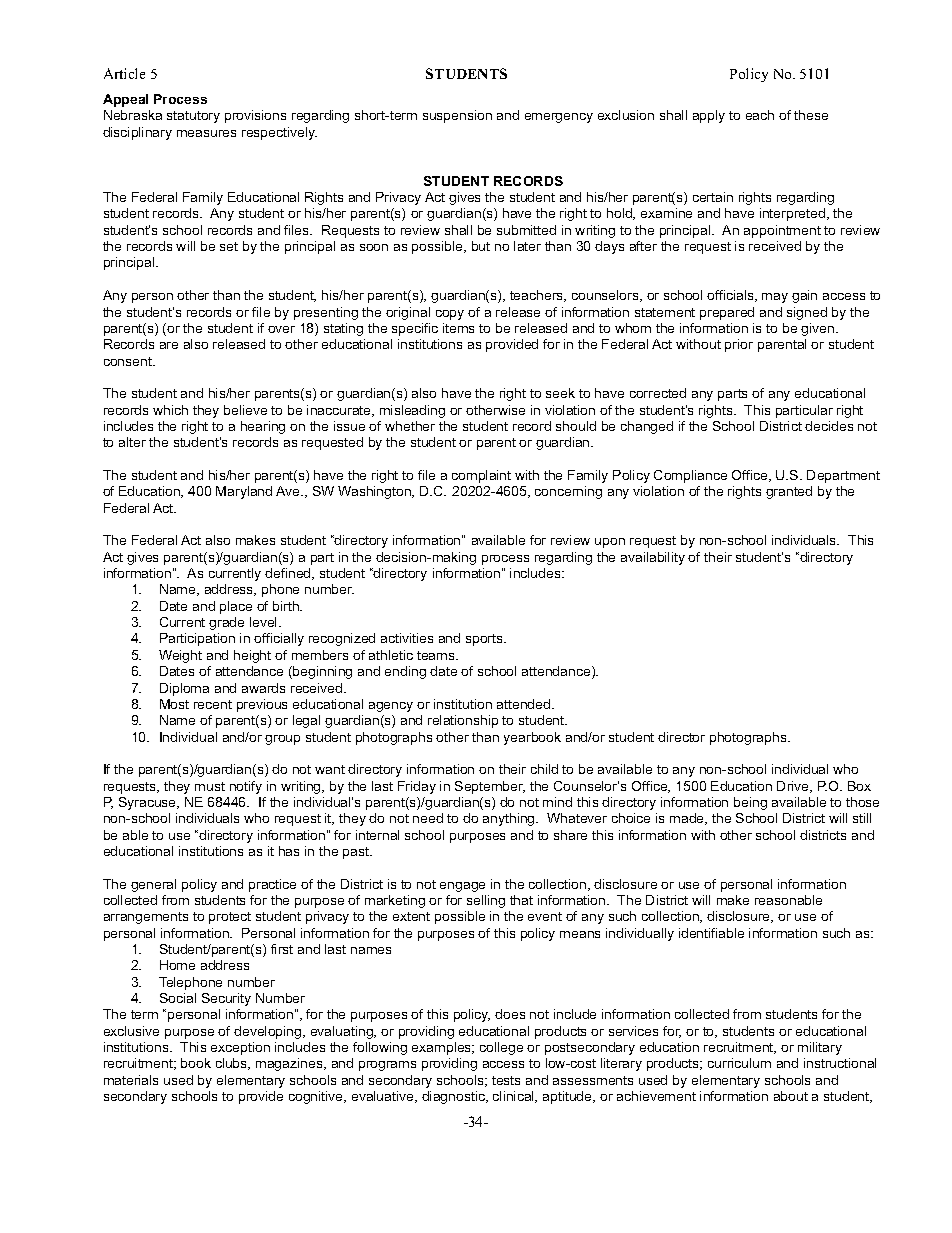 The image size is (952, 1233). I want to click on decides, so click(829, 426).
